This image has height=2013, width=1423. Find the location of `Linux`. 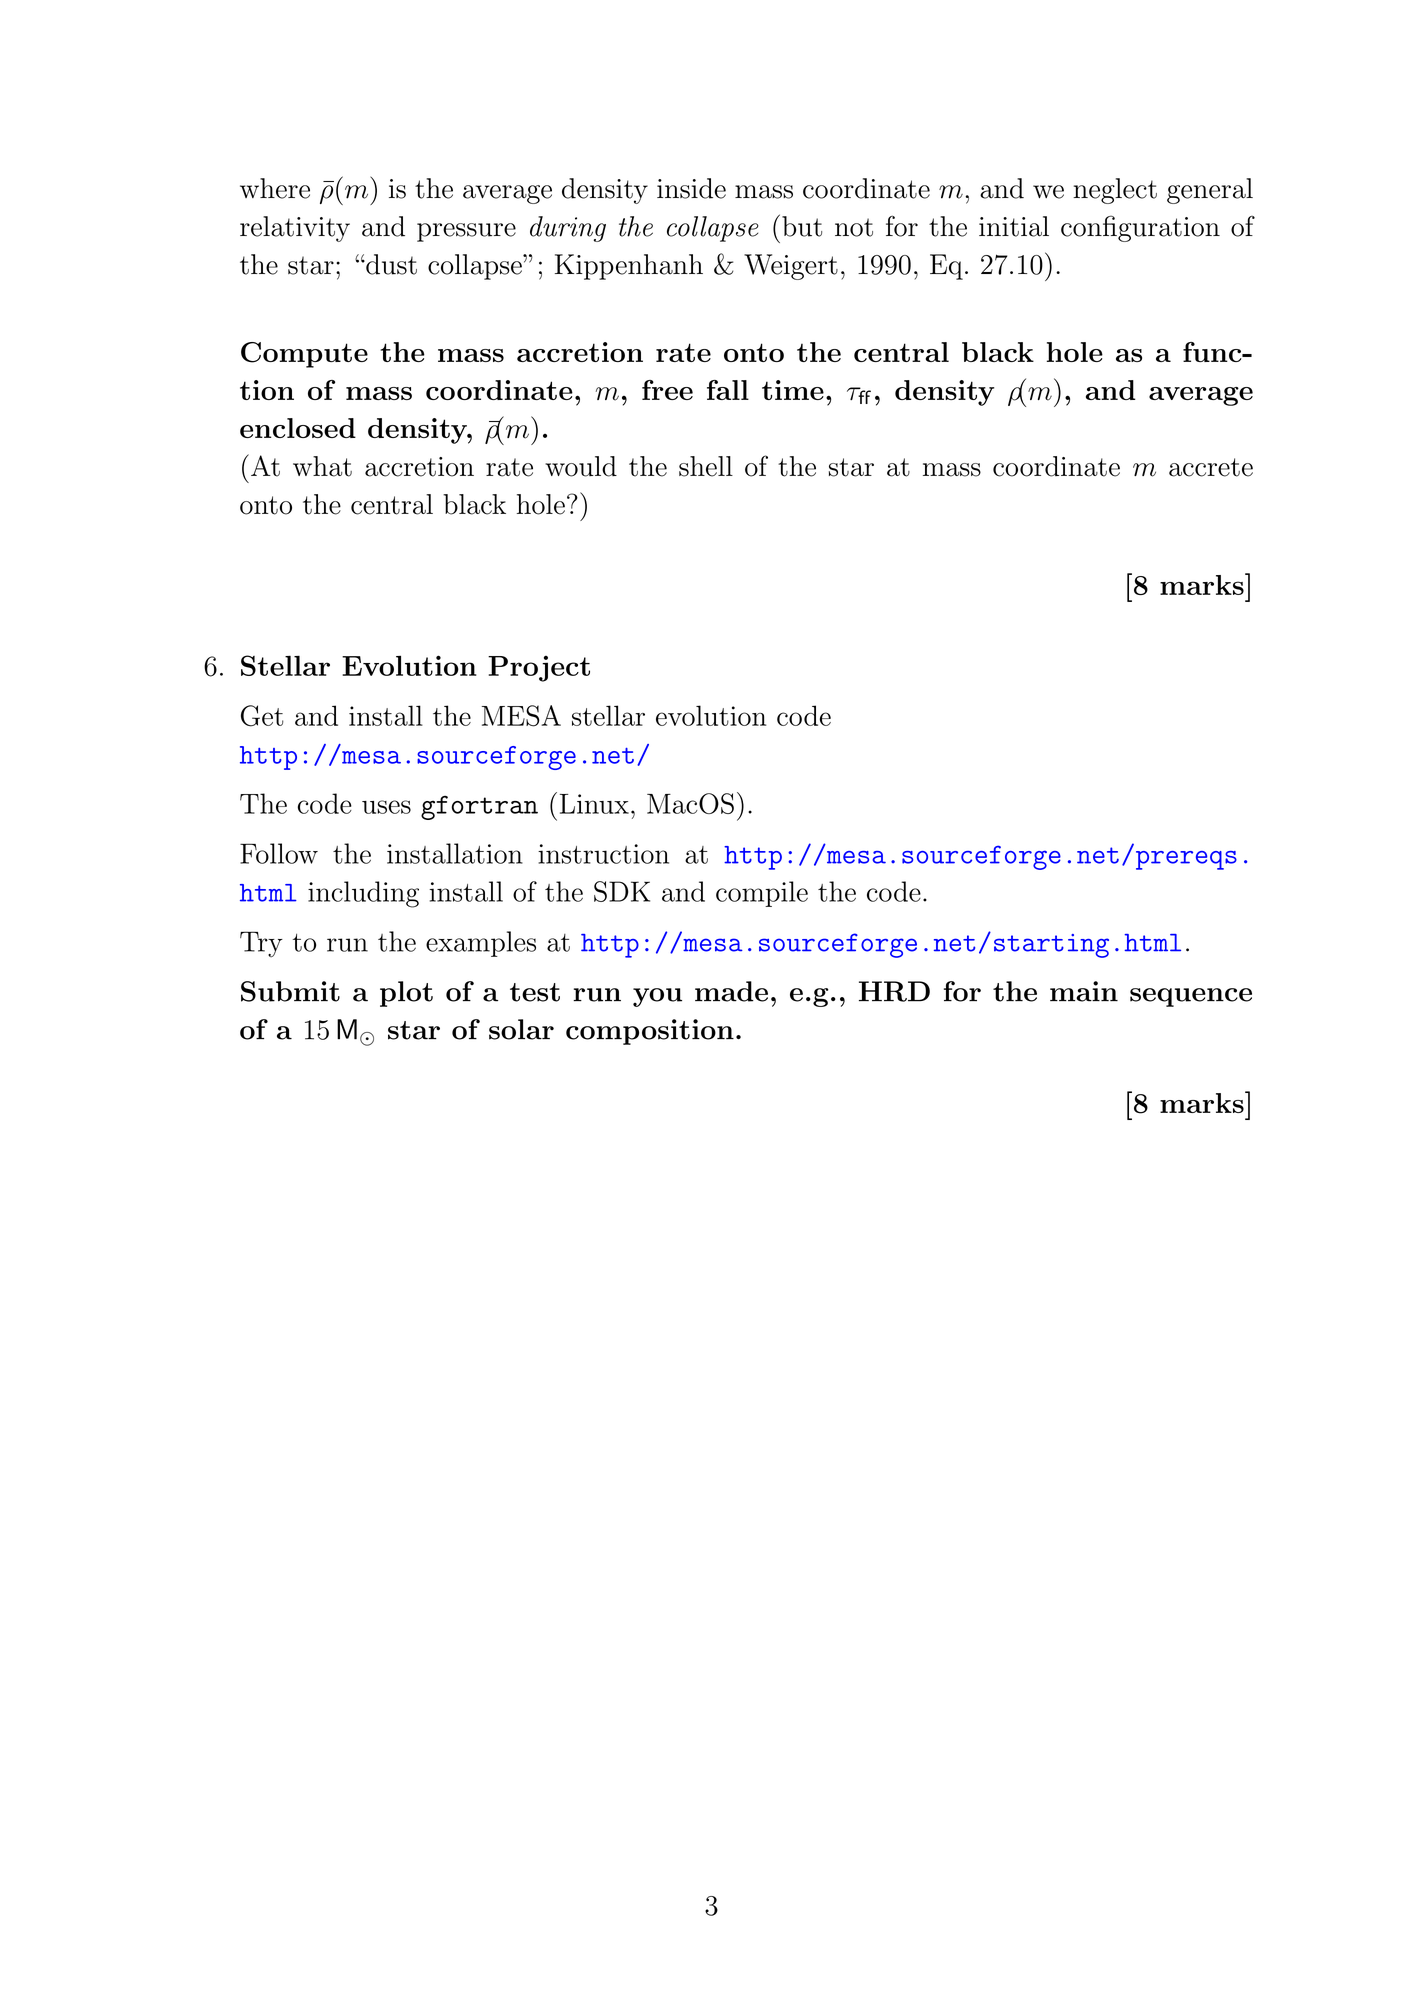

Linux is located at coordinates (594, 804).
